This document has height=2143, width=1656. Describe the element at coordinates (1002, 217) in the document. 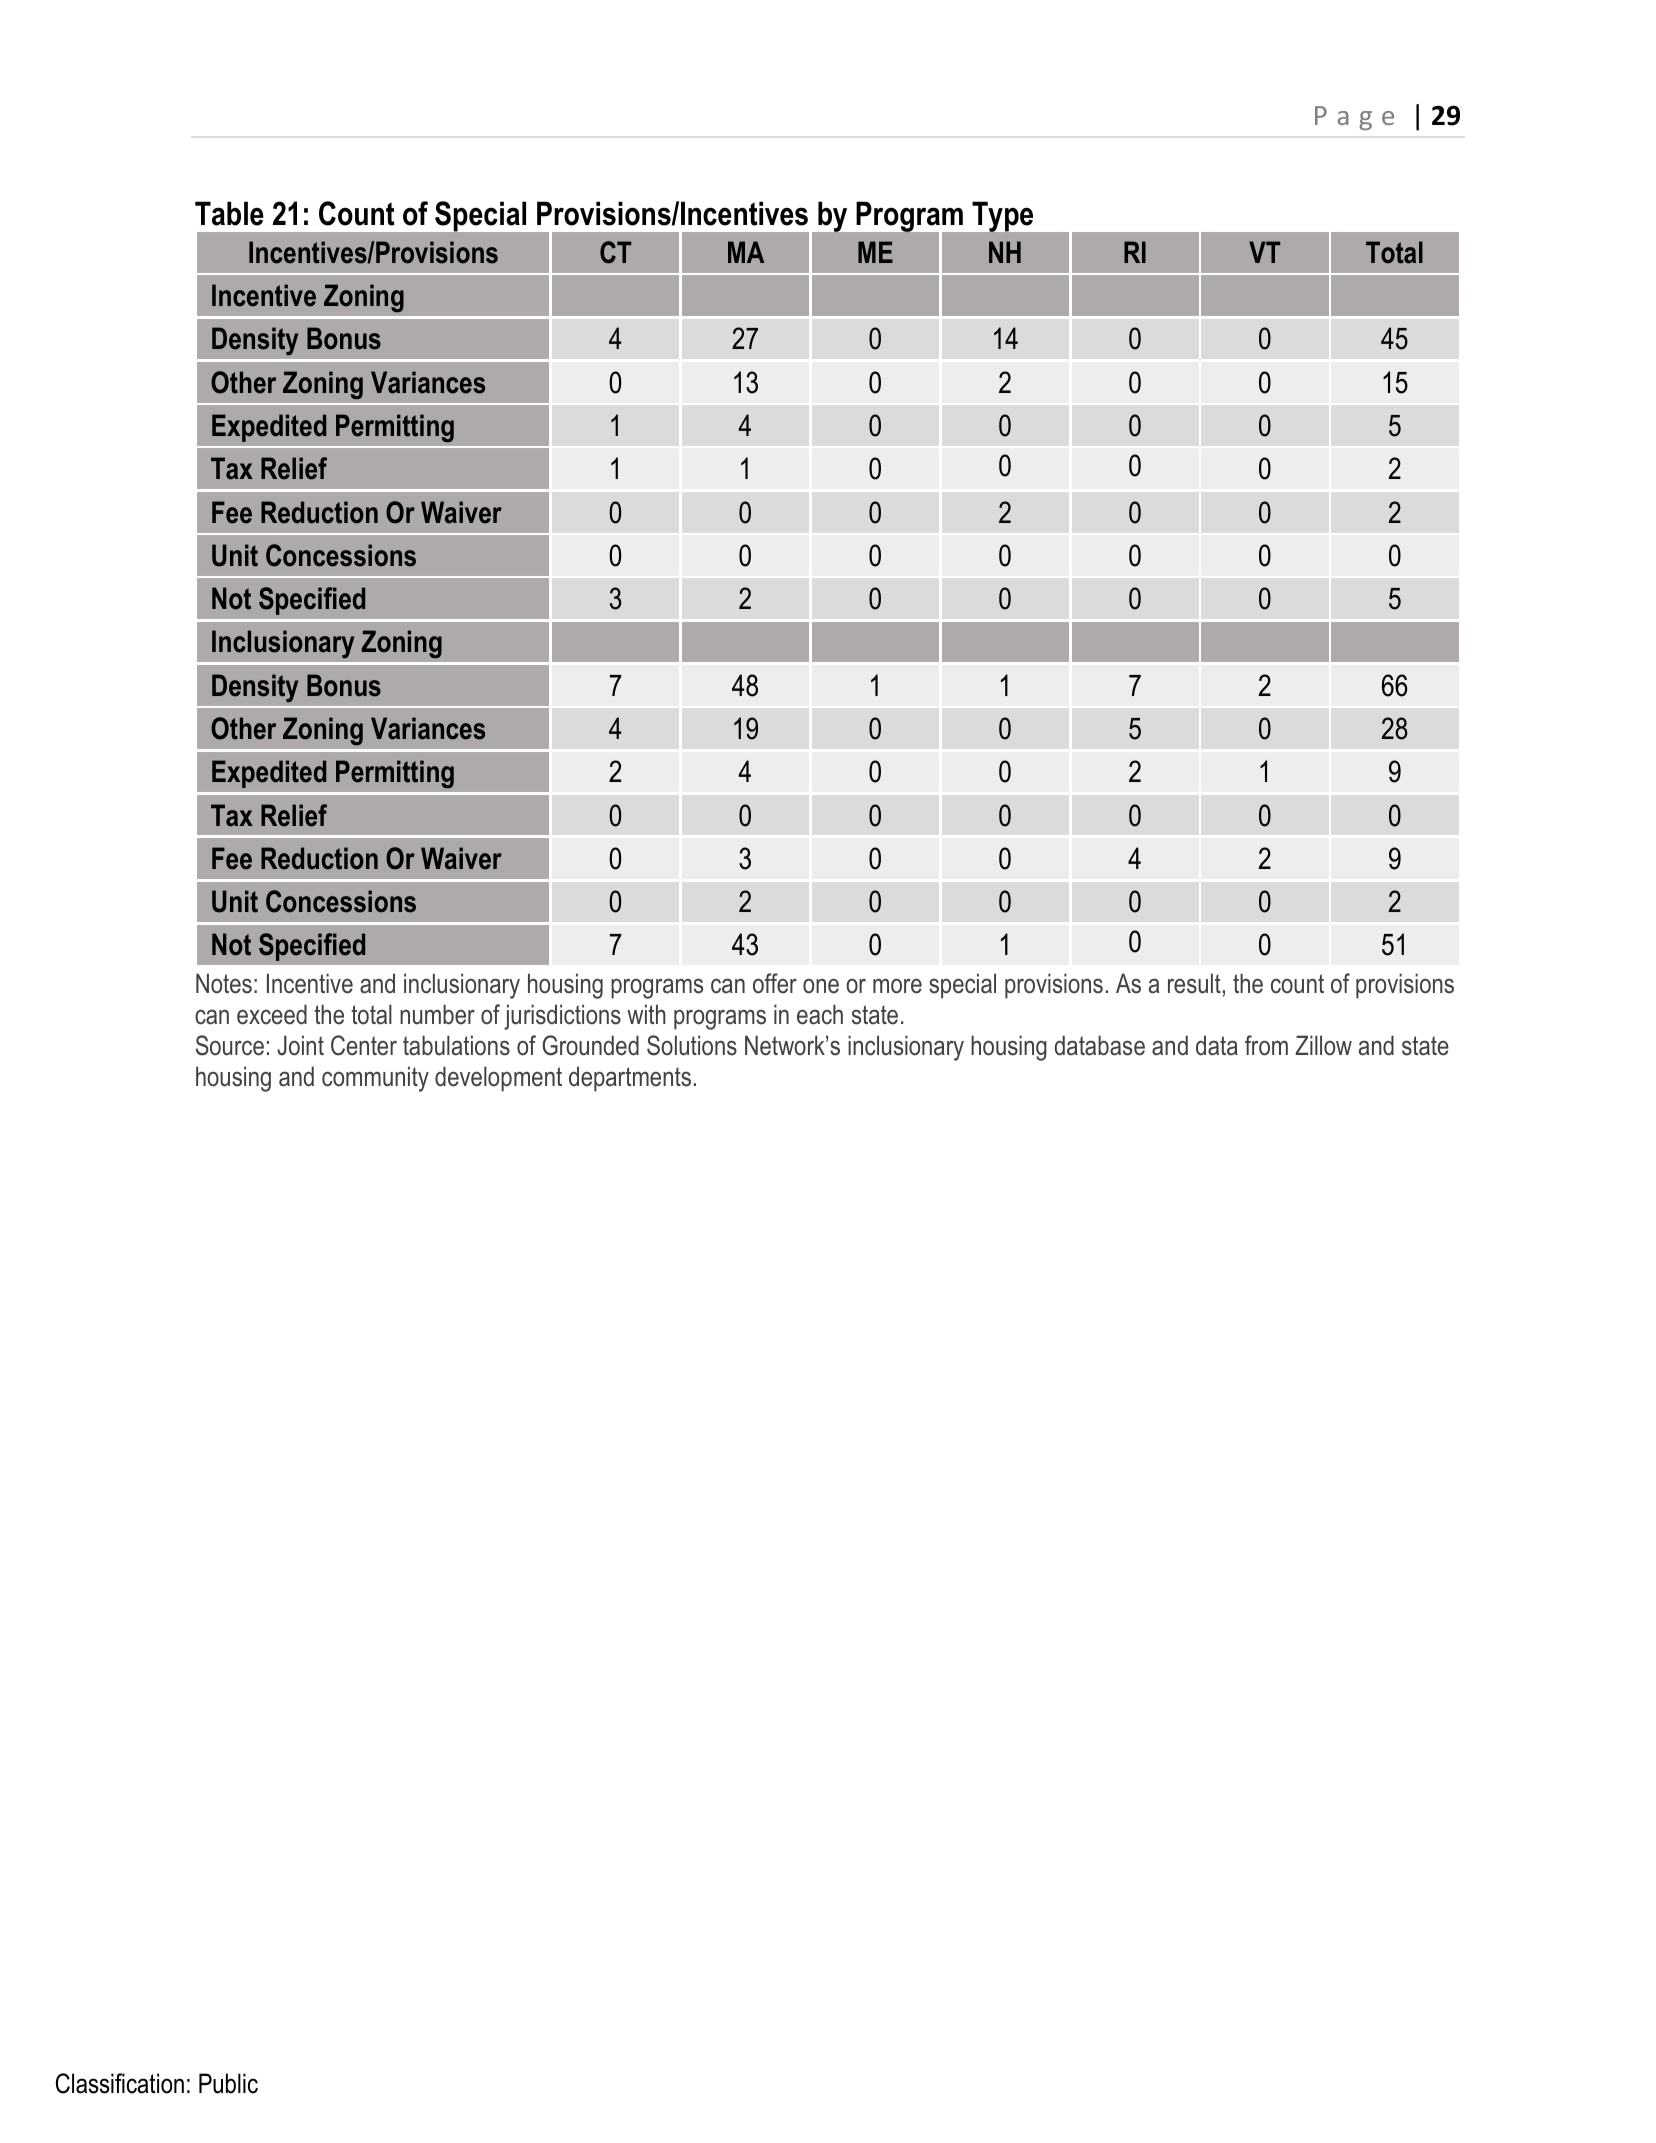

I see `Type` at that location.
